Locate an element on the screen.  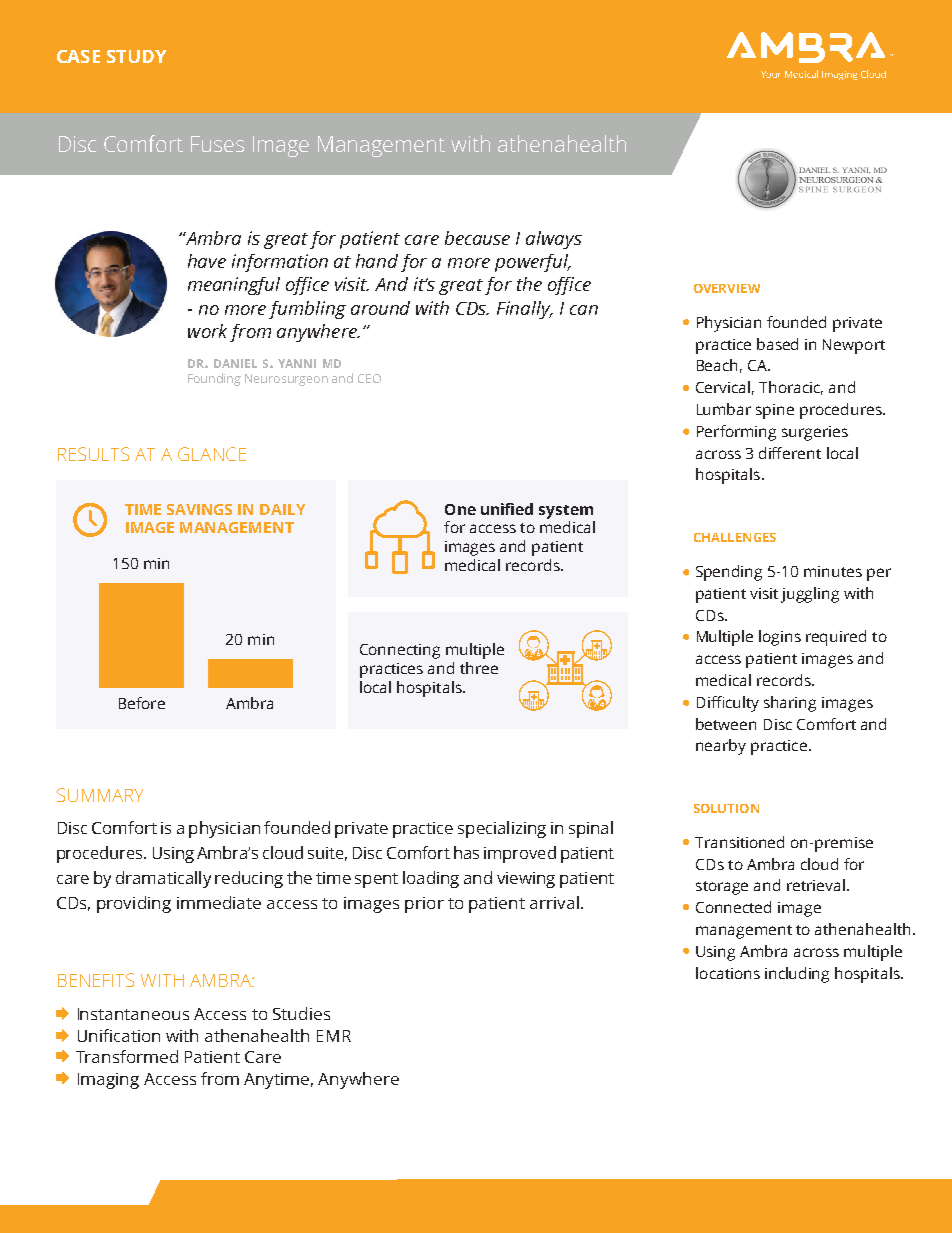
Before is located at coordinates (142, 703).
